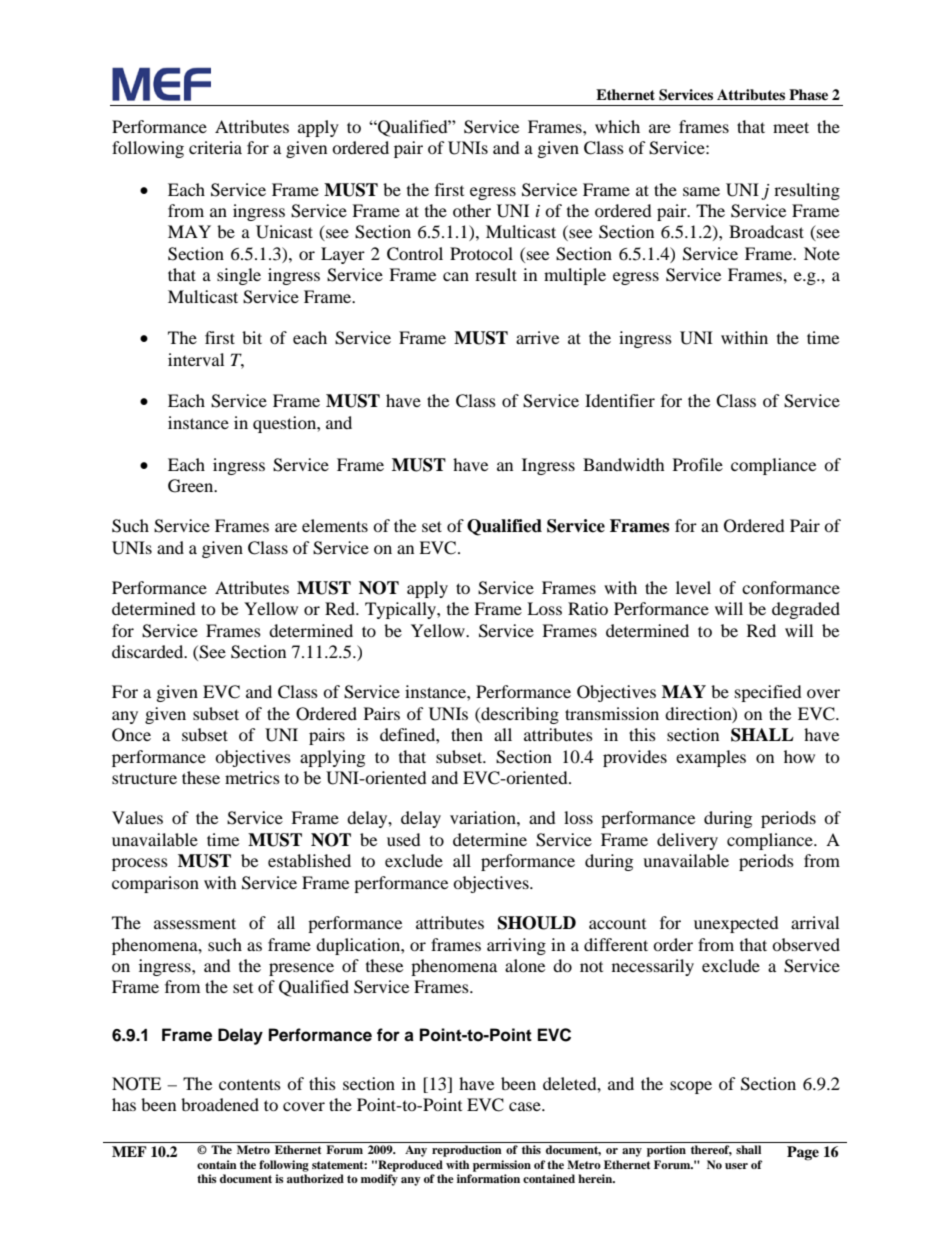 This screenshot has height=1233, width=952. I want to click on broadened, so click(220, 1104).
